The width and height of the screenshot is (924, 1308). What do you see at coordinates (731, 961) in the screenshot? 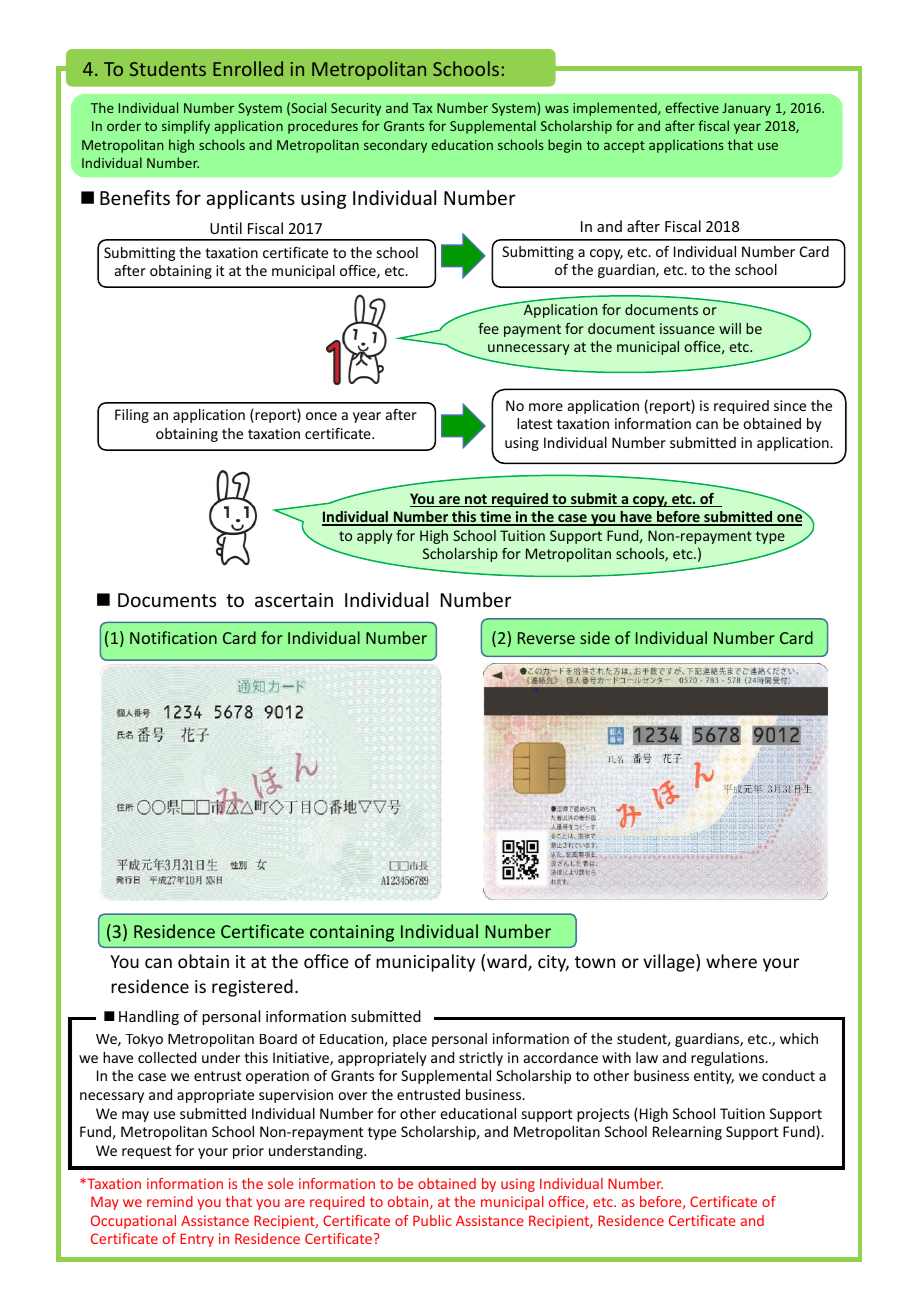
I see `where` at bounding box center [731, 961].
